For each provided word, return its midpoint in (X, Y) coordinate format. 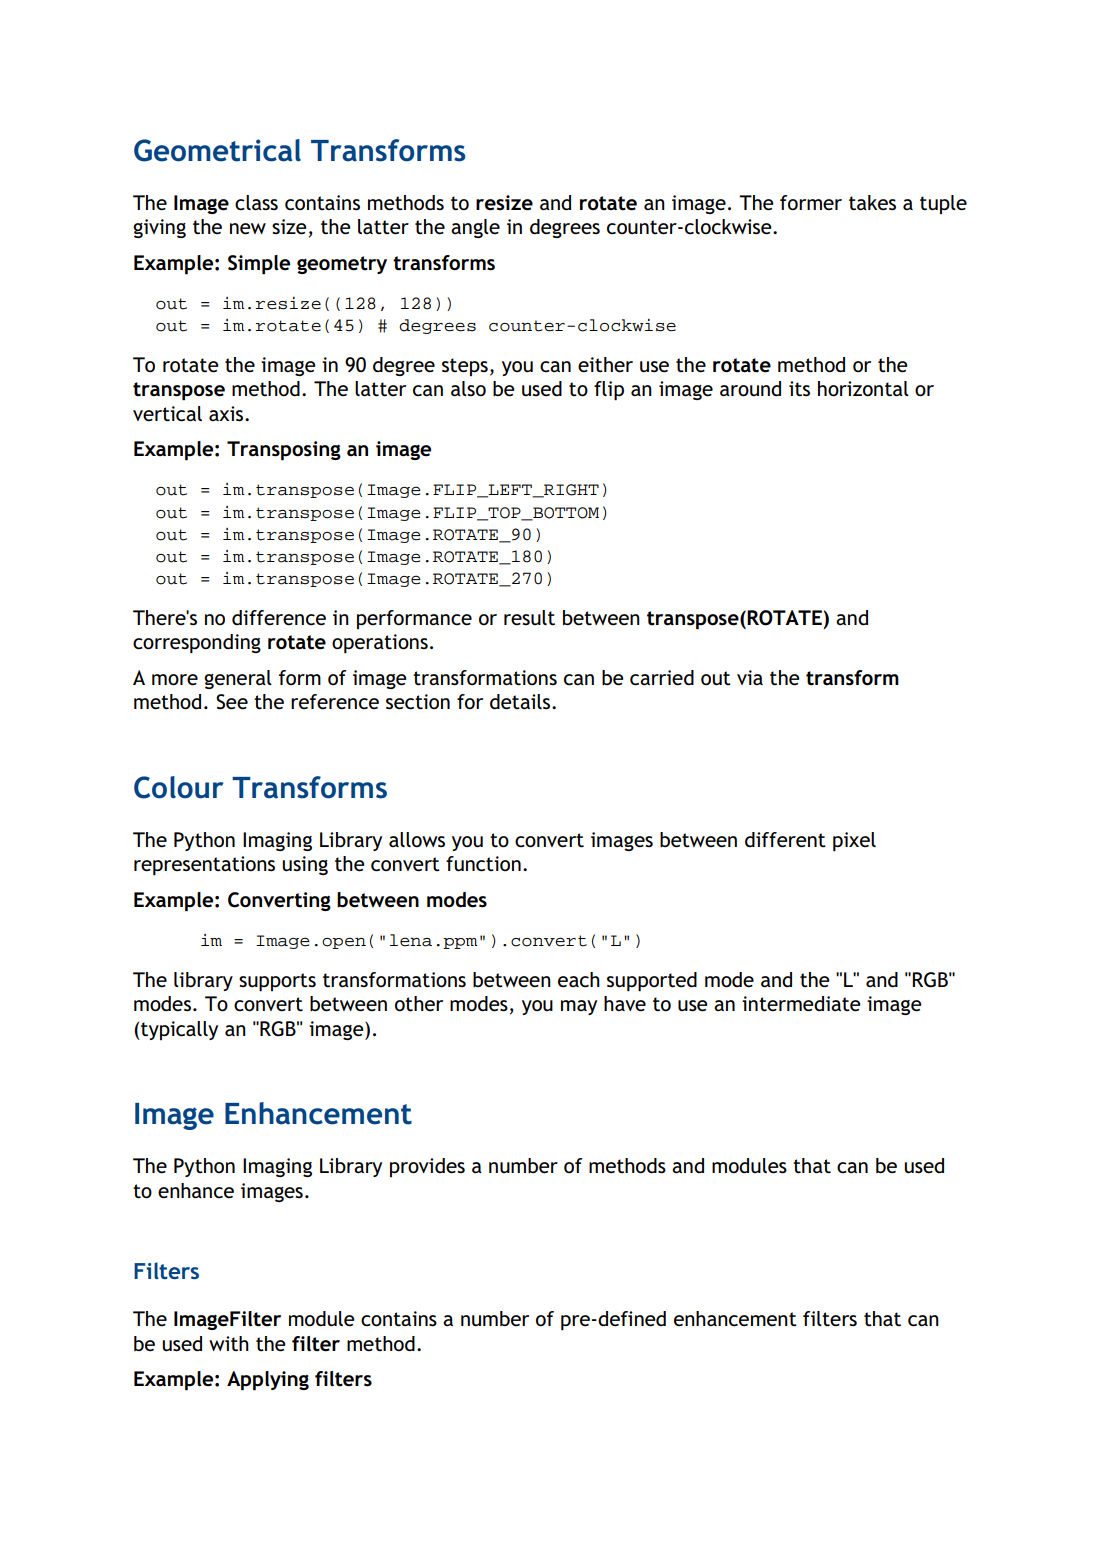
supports (277, 982)
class (256, 203)
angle (475, 228)
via (750, 677)
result (529, 618)
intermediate (801, 1004)
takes (872, 203)
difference (279, 618)
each (579, 980)
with (229, 1344)
